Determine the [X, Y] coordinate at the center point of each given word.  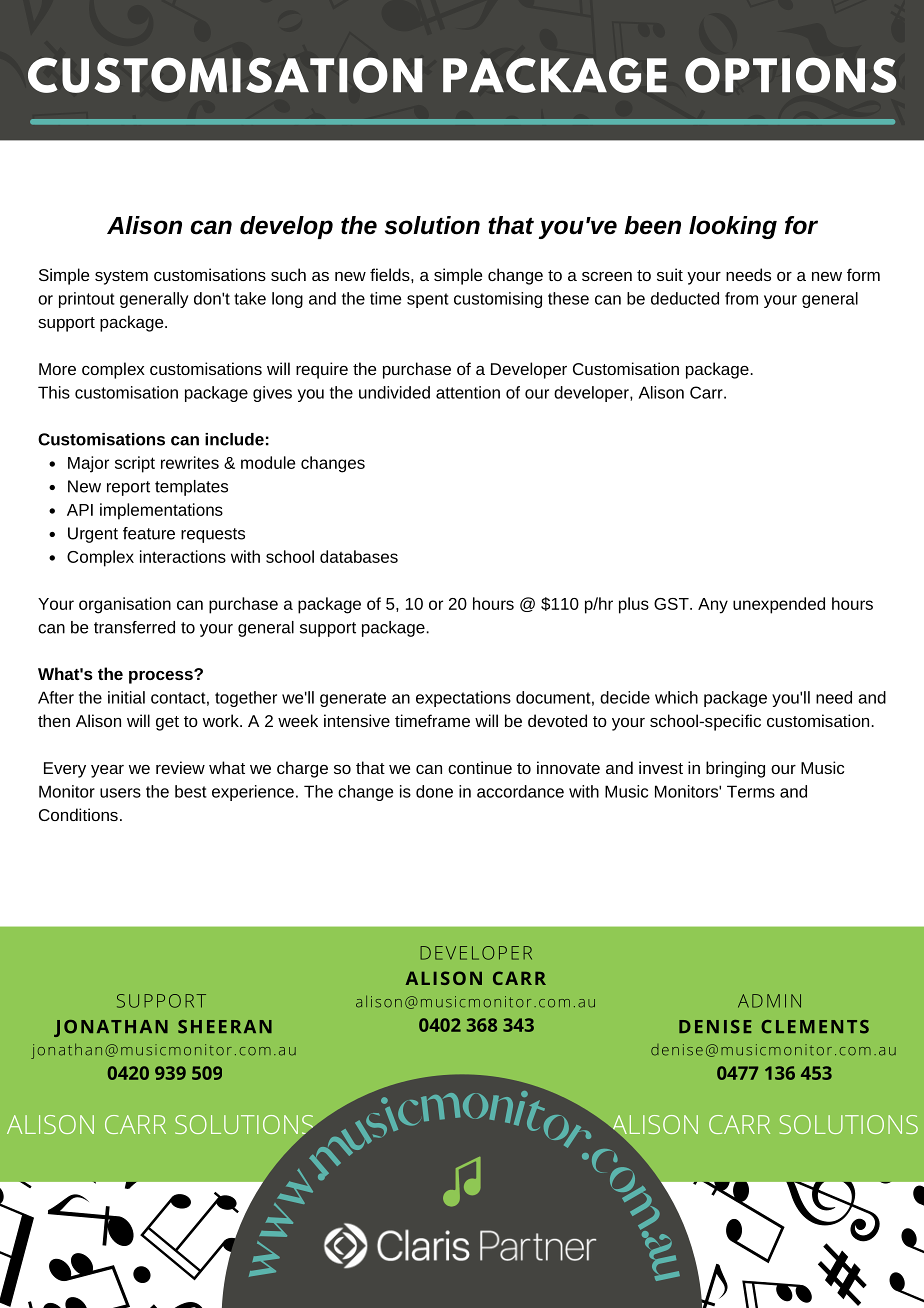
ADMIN [769, 1001]
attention [468, 392]
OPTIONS [790, 75]
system [121, 277]
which [676, 697]
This [54, 392]
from [741, 298]
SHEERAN [225, 1027]
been [652, 225]
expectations [463, 699]
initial [126, 697]
